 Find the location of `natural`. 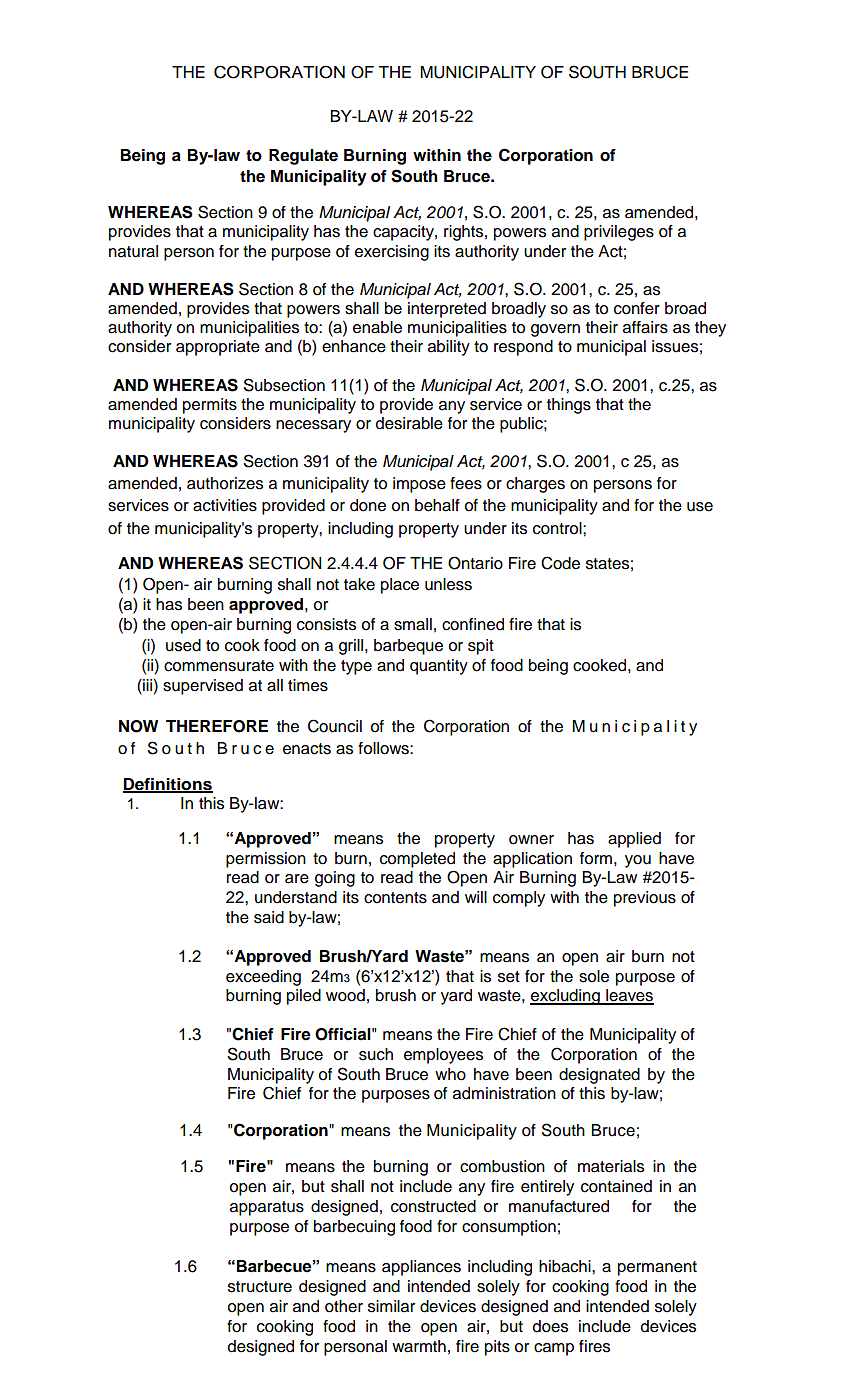

natural is located at coordinates (133, 251).
